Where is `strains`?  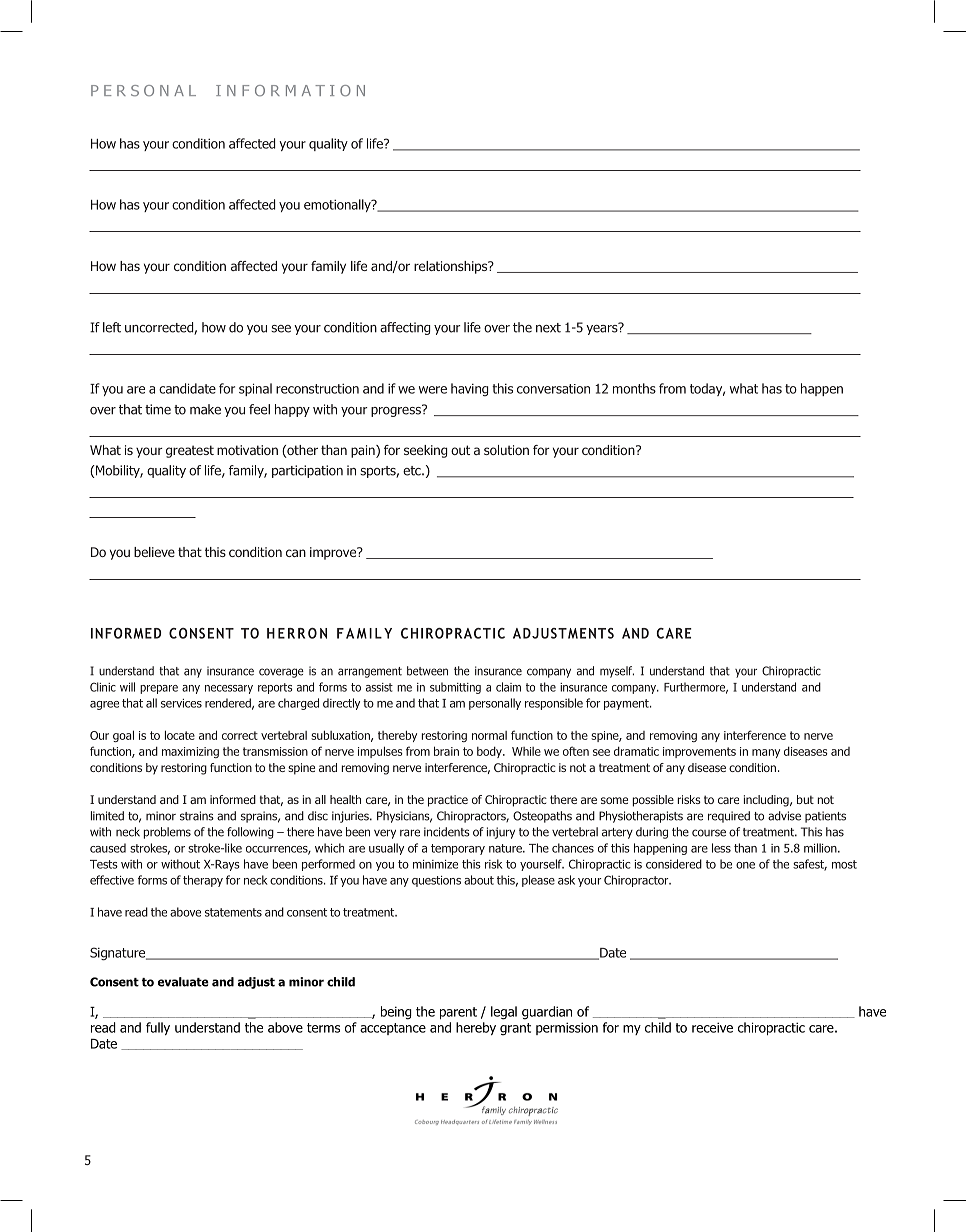
strains is located at coordinates (197, 816).
